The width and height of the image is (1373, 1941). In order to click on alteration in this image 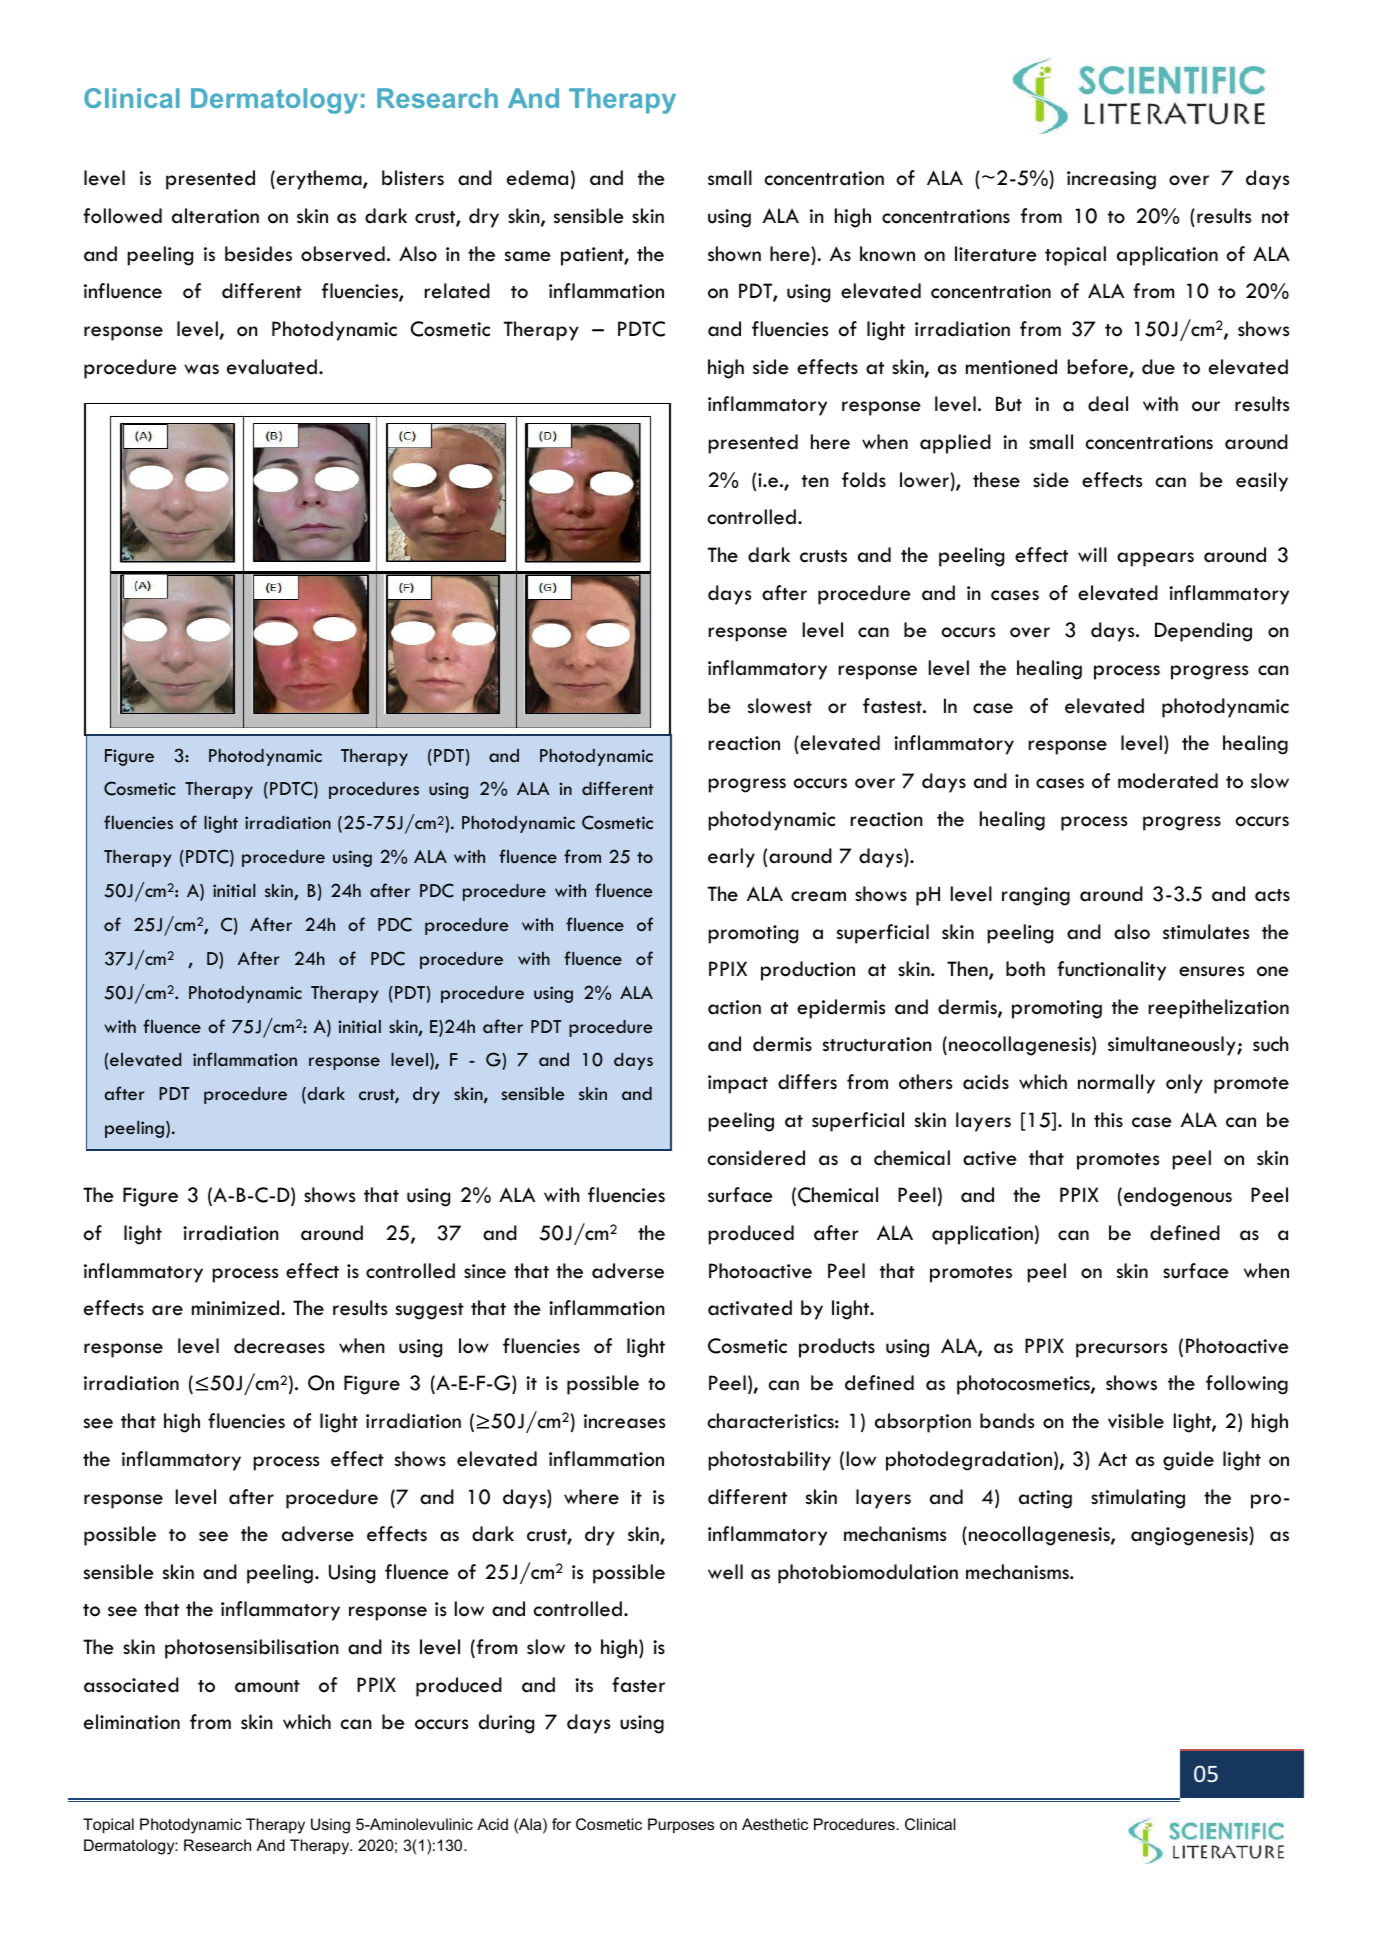, I will do `click(215, 216)`.
